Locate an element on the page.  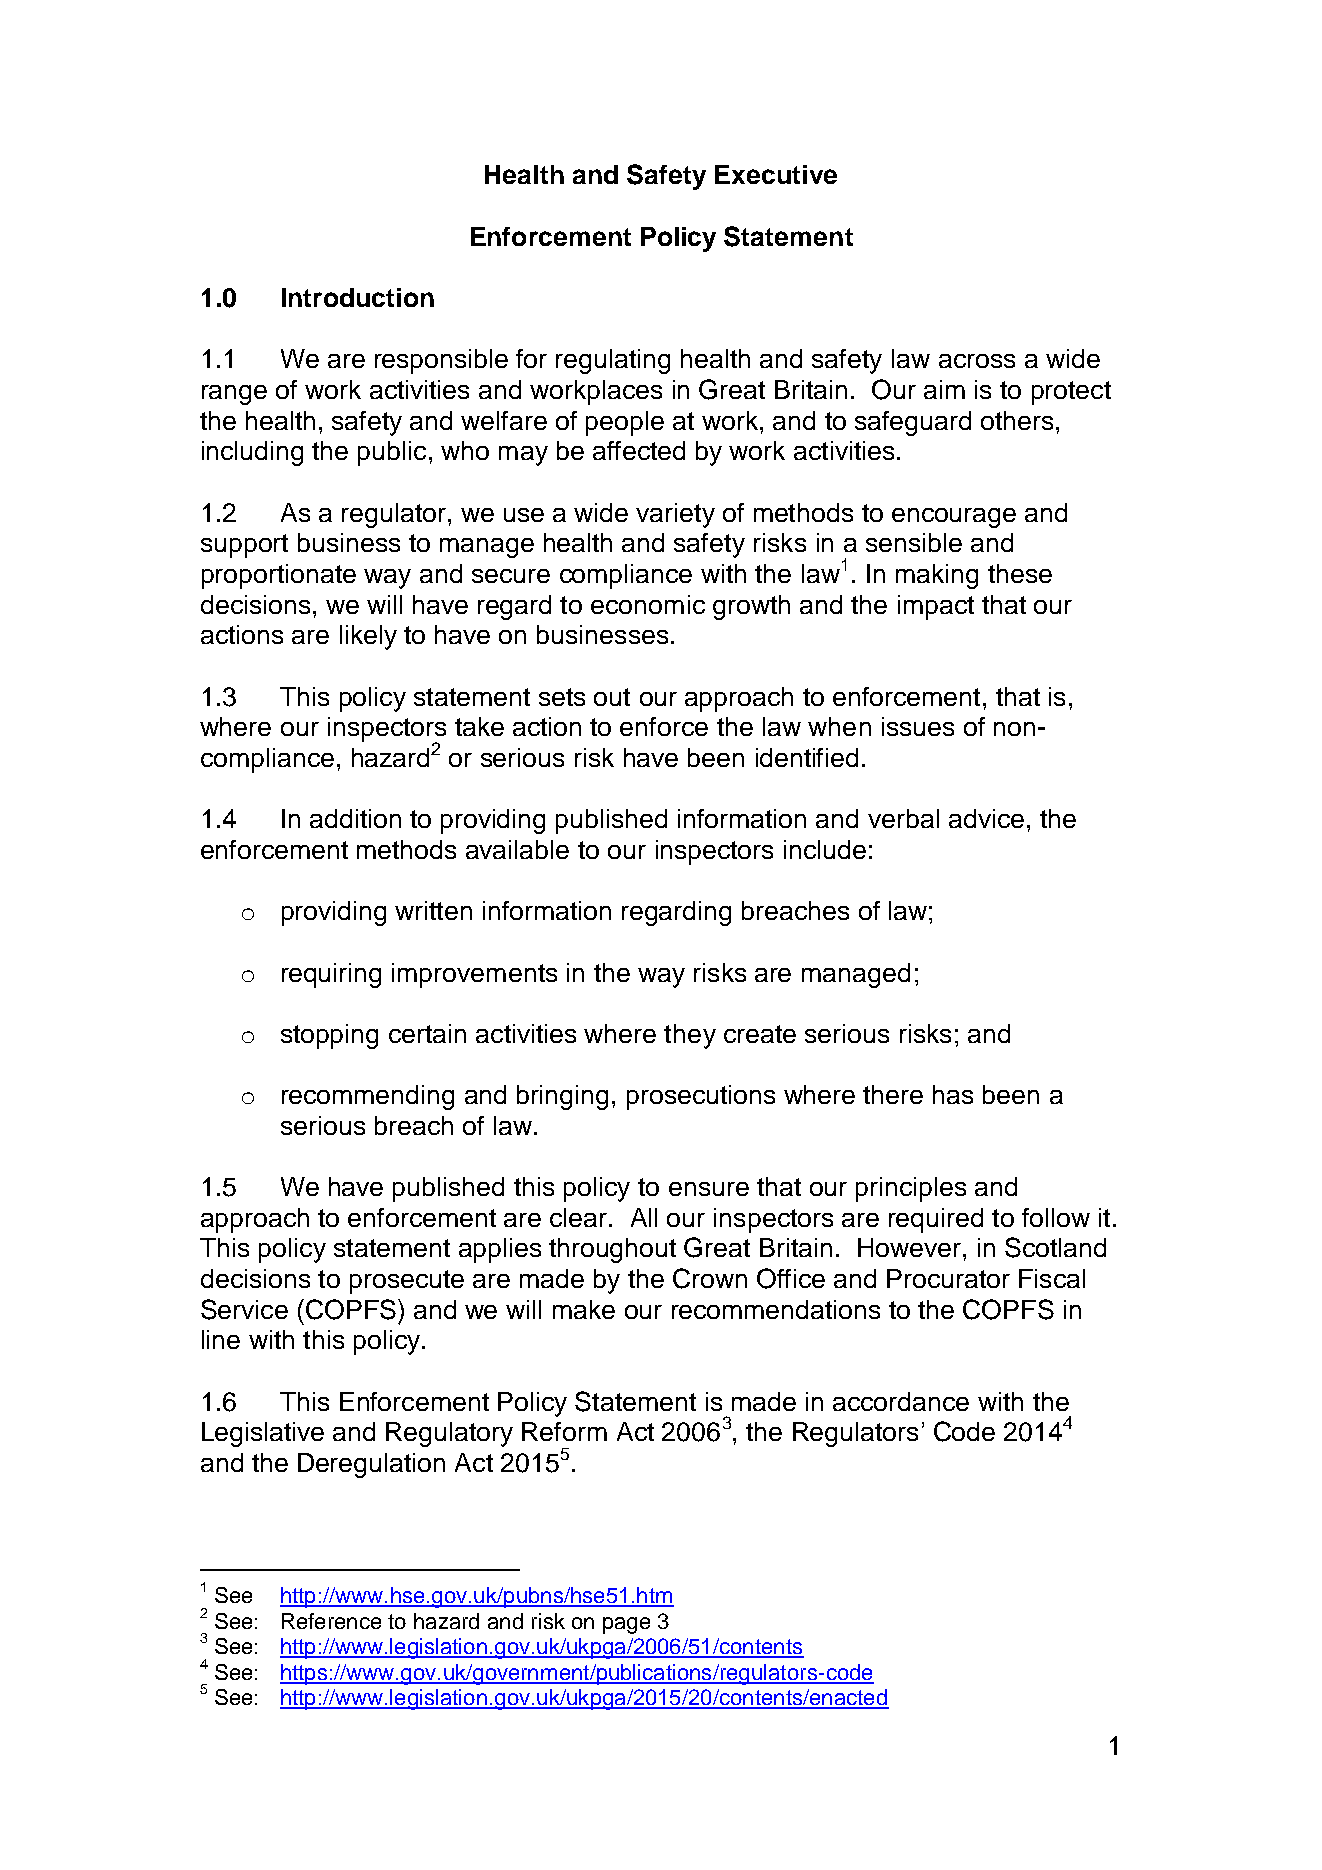
prosecutions is located at coordinates (701, 1097).
